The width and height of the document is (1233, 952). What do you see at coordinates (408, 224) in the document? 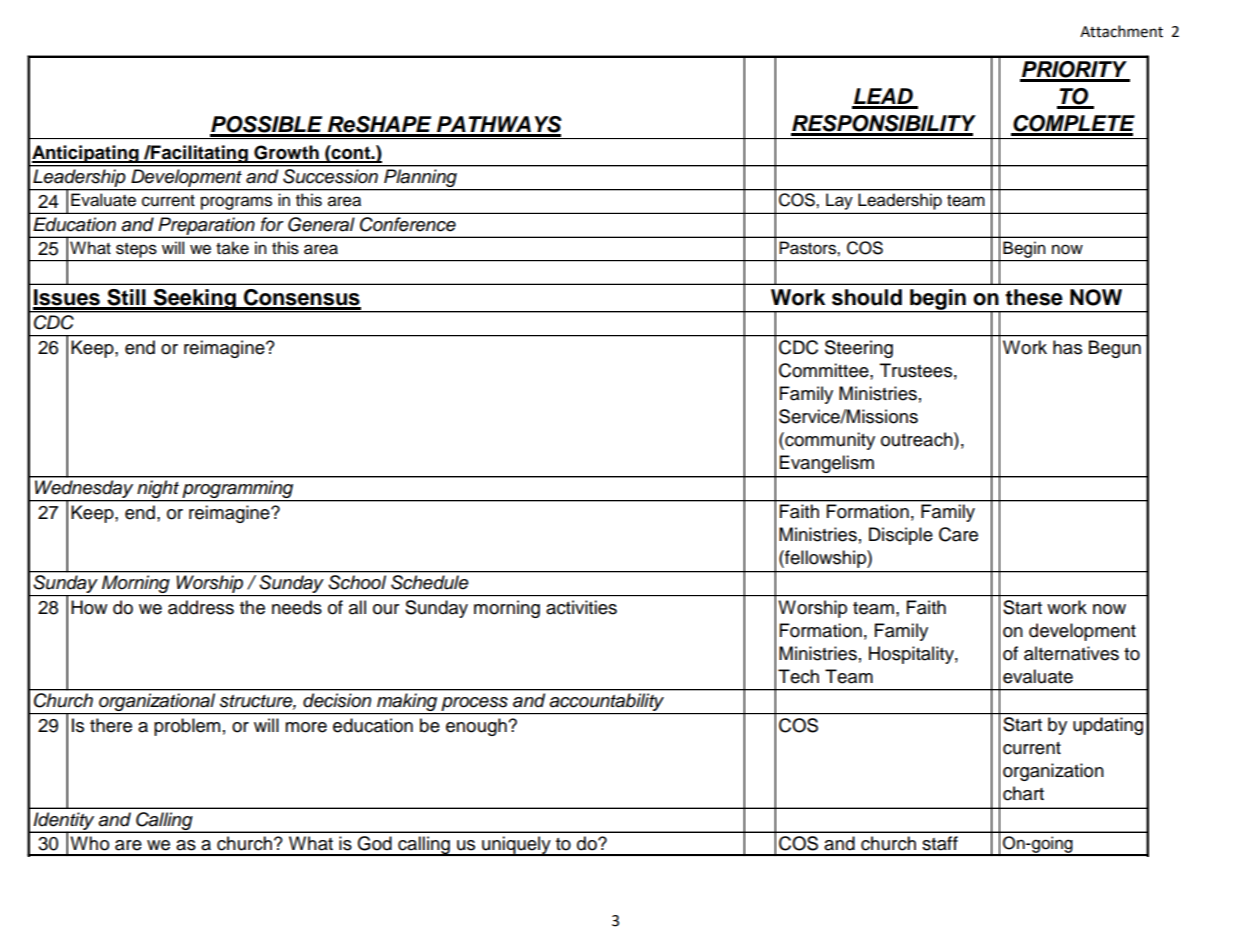
I see `Conference` at bounding box center [408, 224].
